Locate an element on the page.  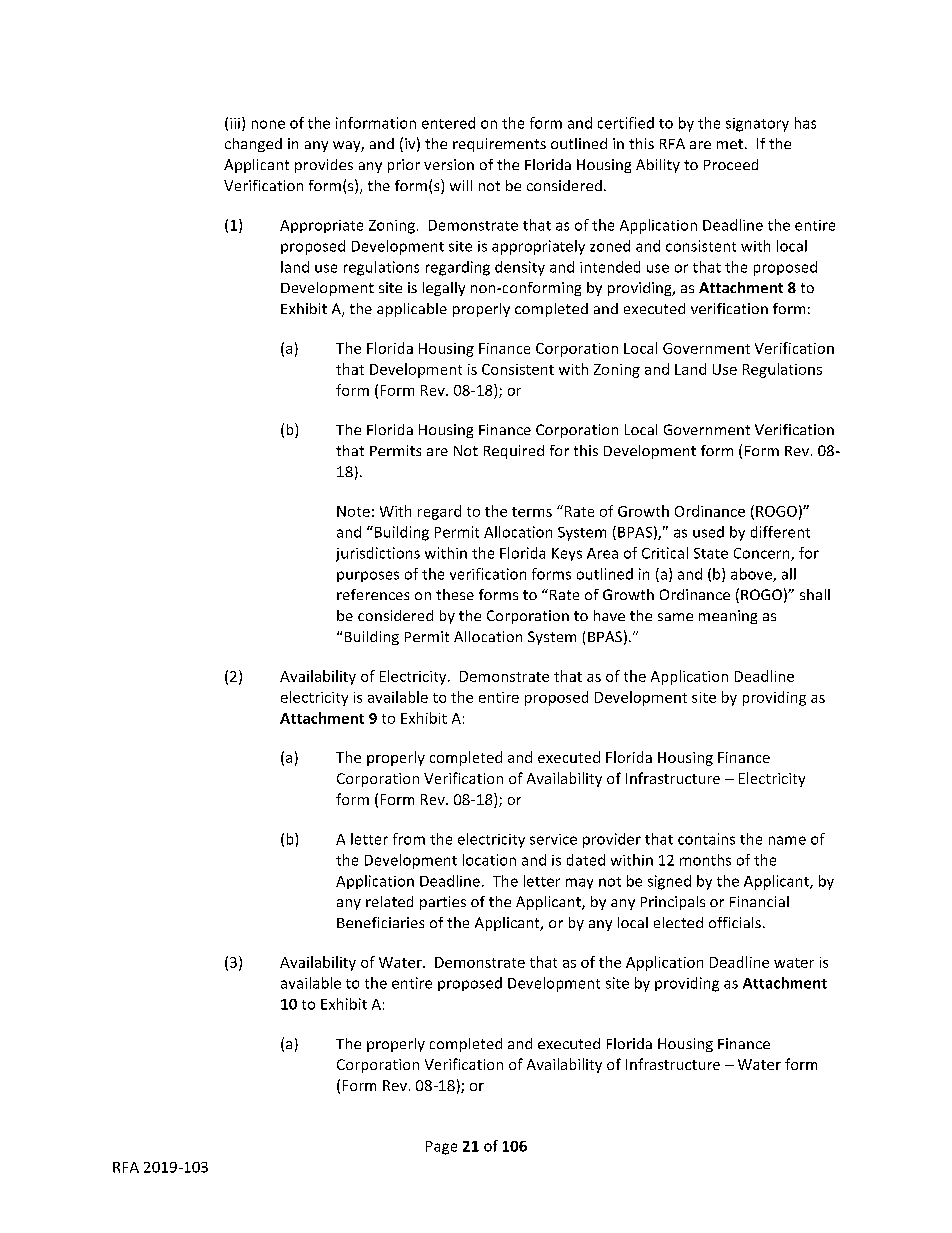
parties is located at coordinates (443, 903).
